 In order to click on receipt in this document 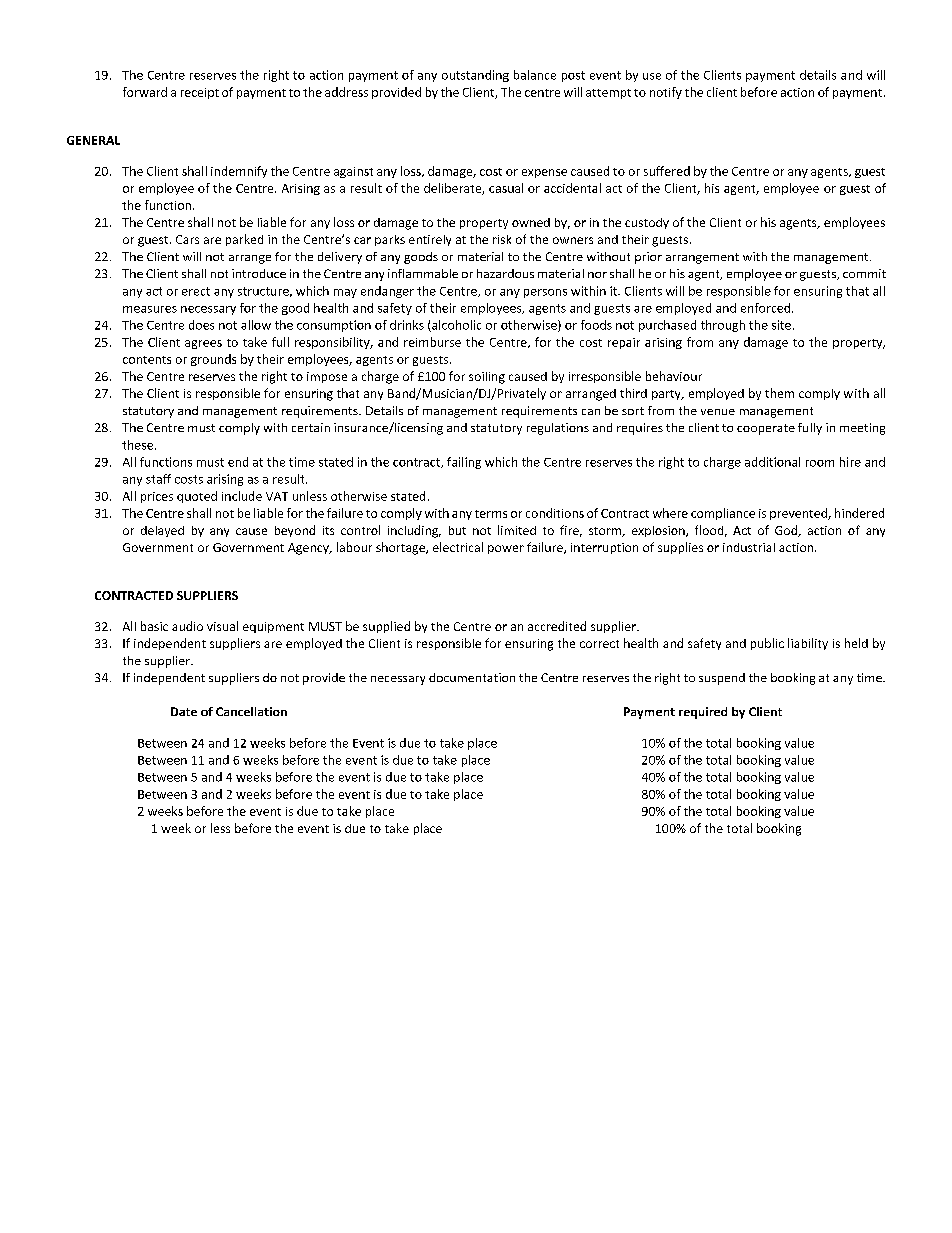, I will do `click(200, 93)`.
